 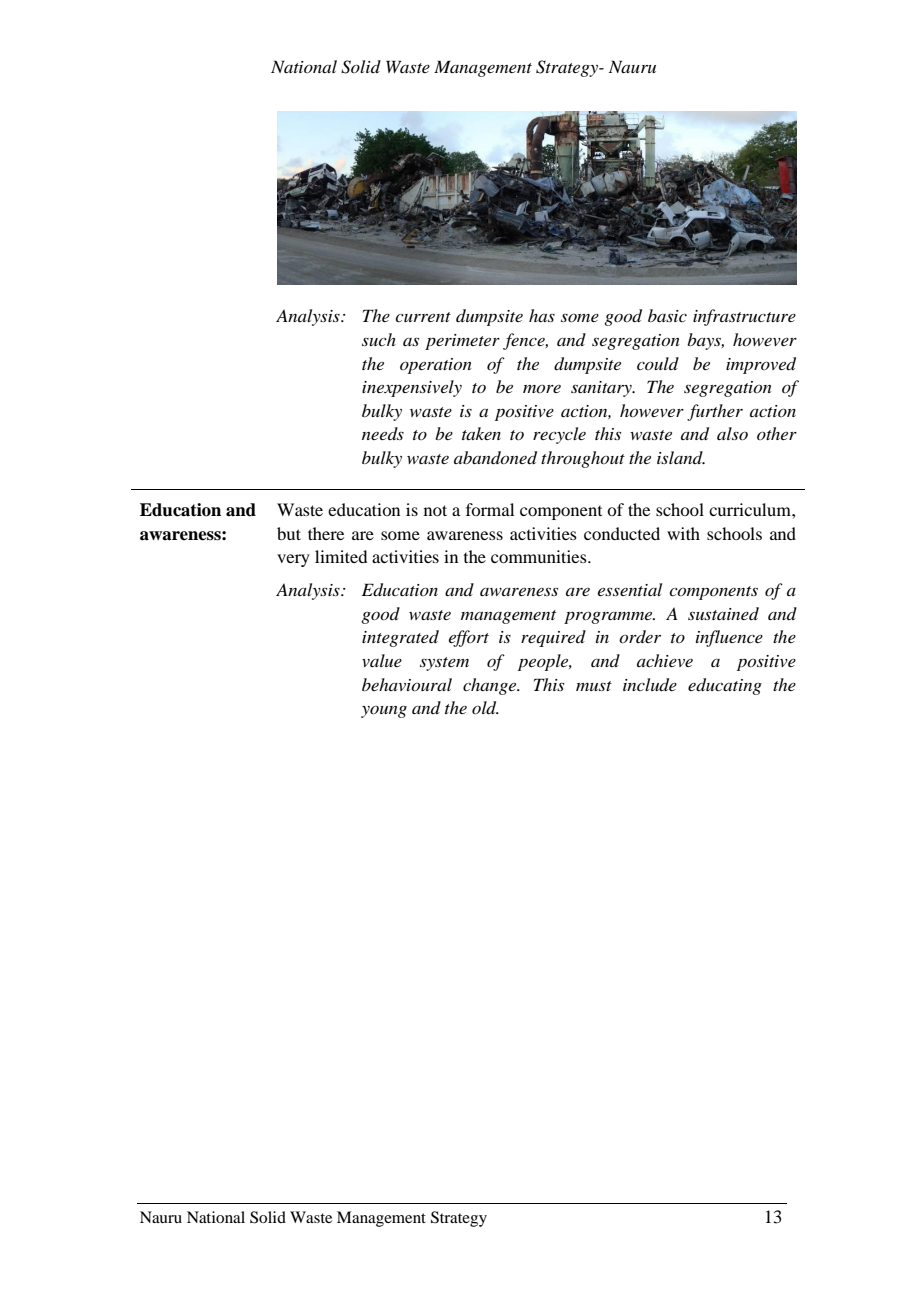 I want to click on there, so click(x=326, y=533).
